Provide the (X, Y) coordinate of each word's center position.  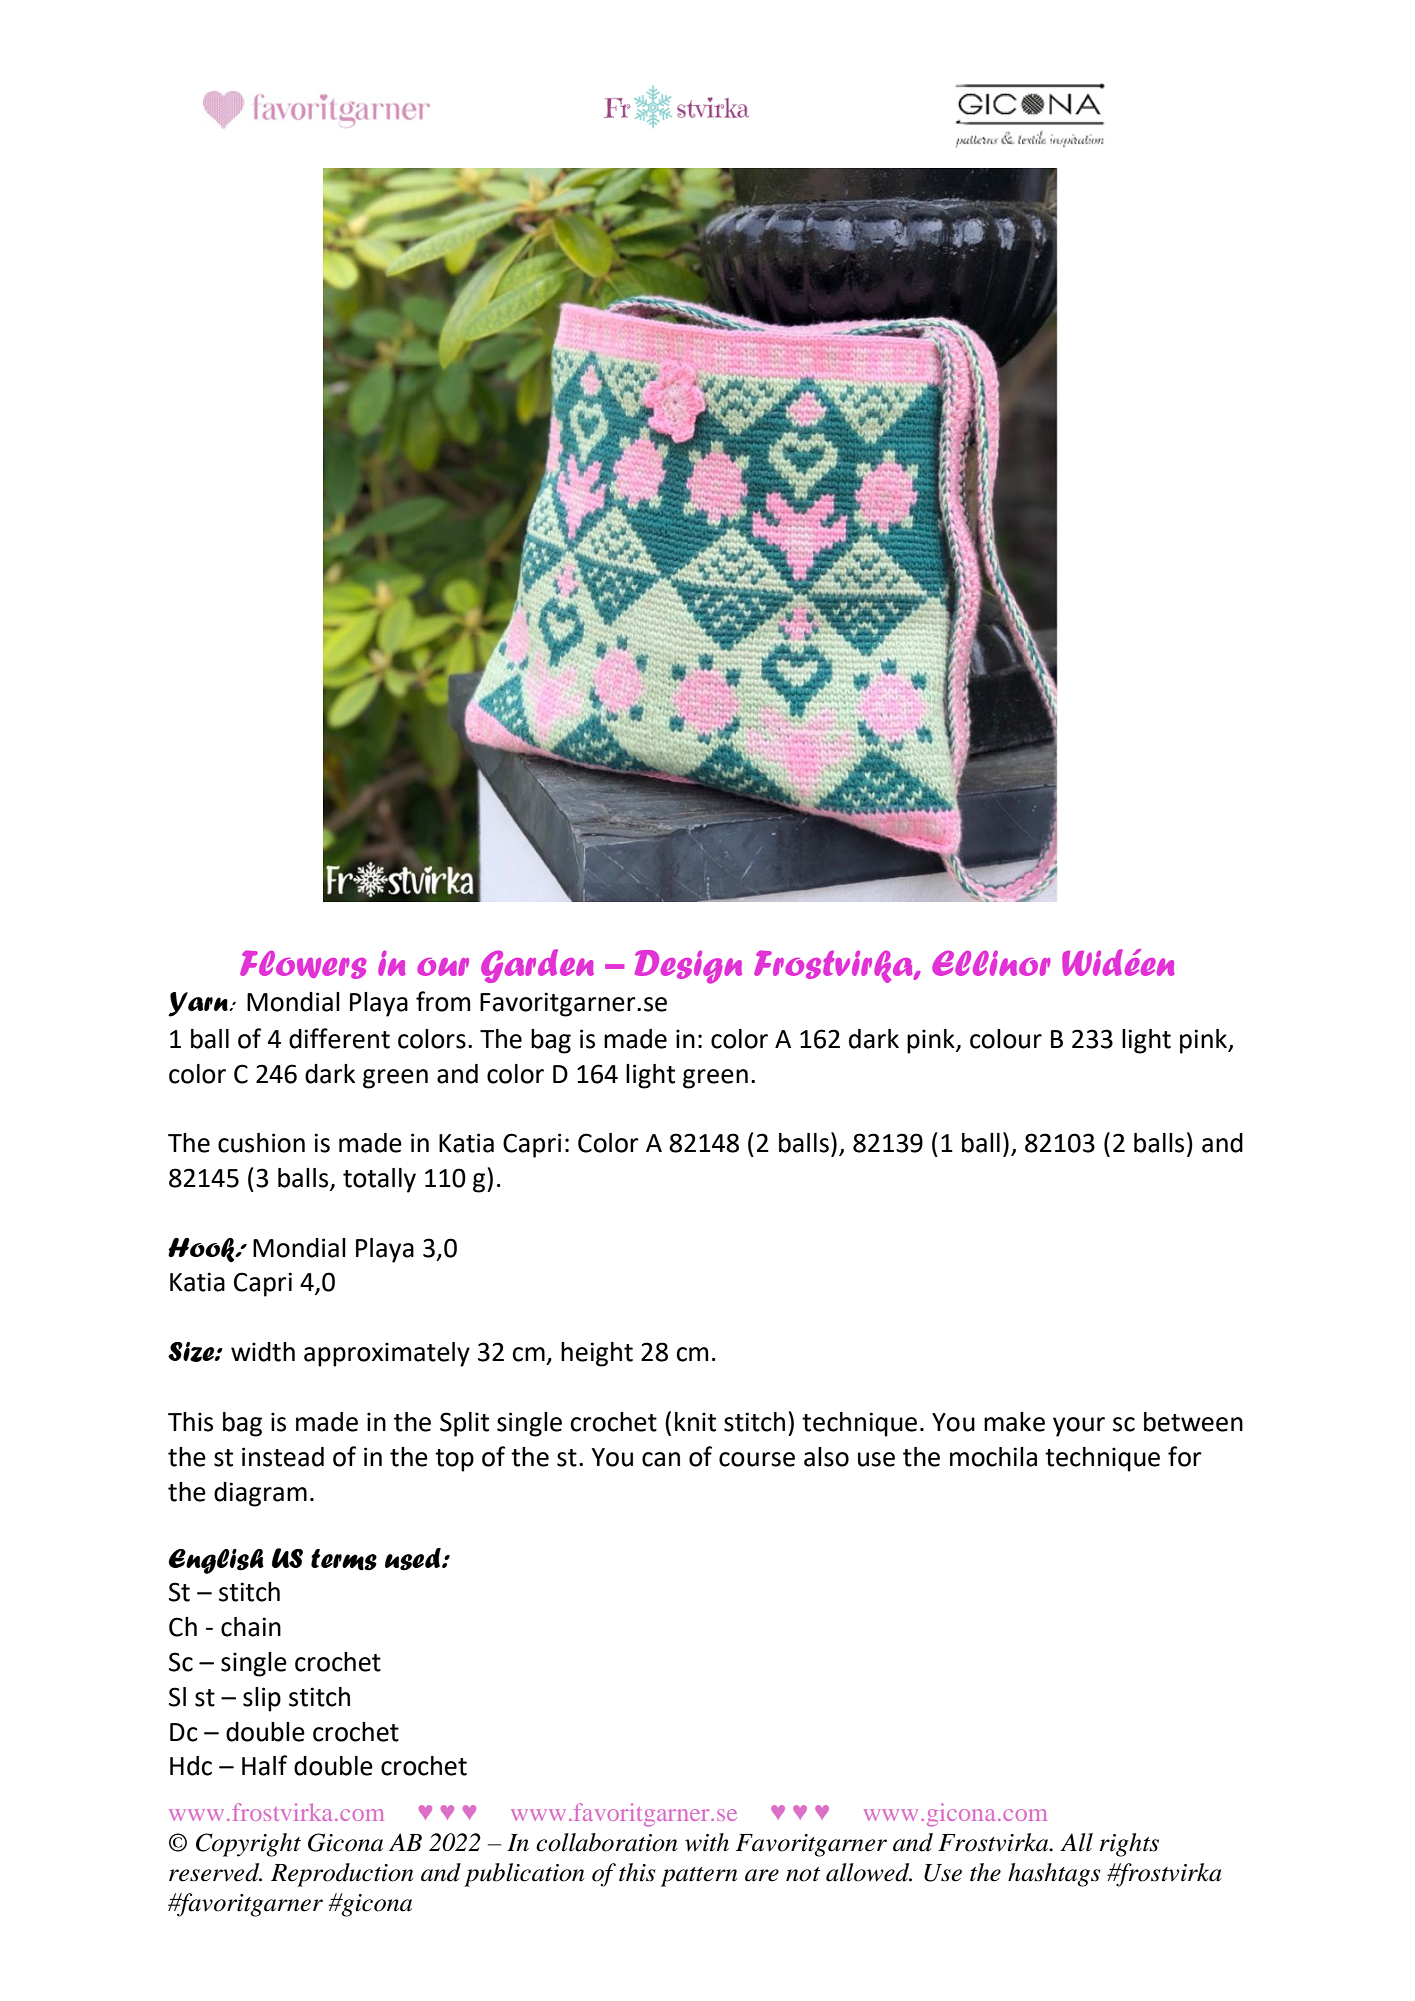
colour (1006, 1039)
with (707, 1842)
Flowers (303, 964)
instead (283, 1457)
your (1079, 1427)
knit (695, 1422)
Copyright (248, 1845)
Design (688, 967)
